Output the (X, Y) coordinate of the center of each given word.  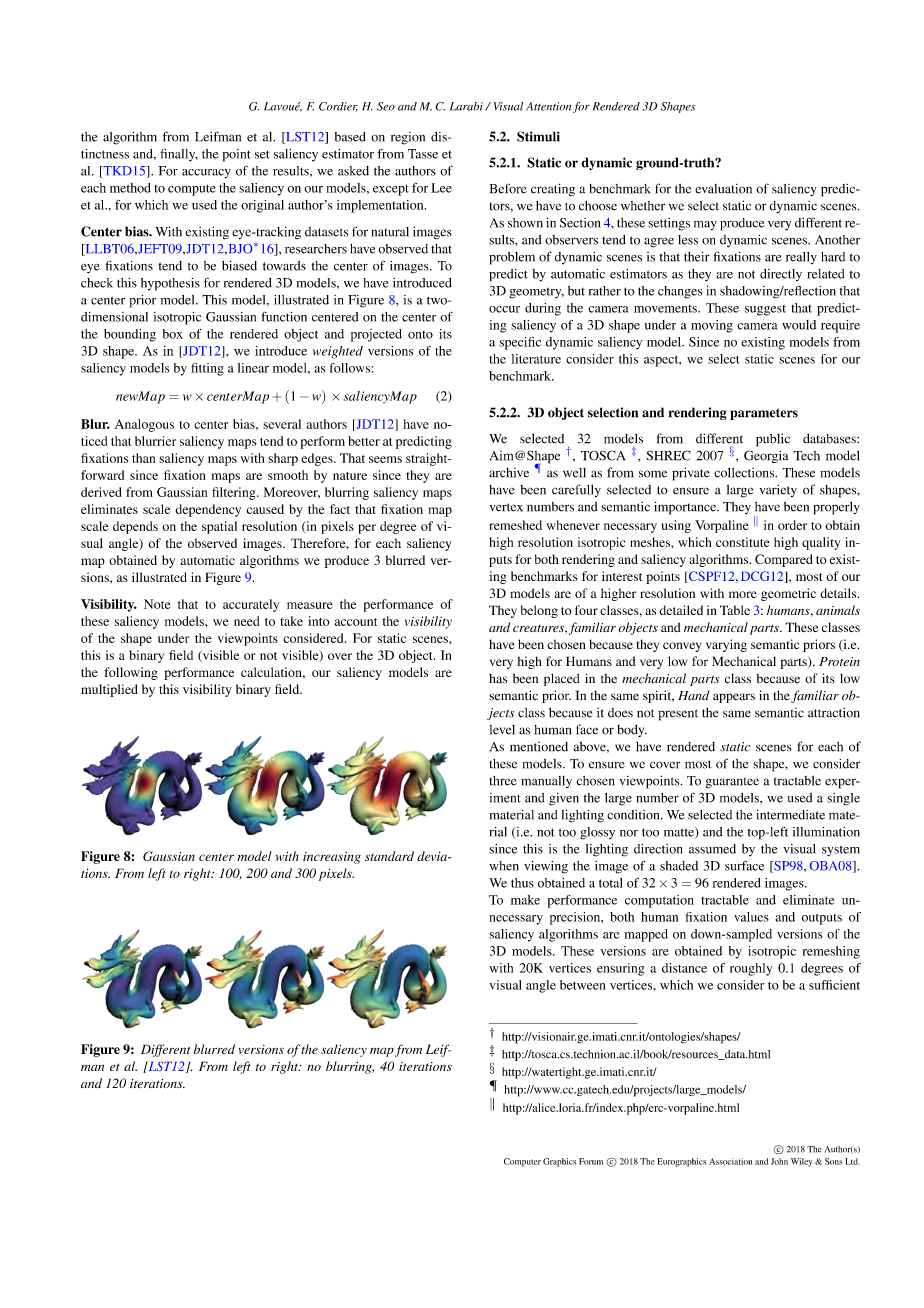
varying (726, 645)
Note (157, 604)
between (583, 985)
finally (179, 155)
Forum (591, 1161)
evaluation (723, 189)
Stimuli (538, 136)
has (498, 678)
